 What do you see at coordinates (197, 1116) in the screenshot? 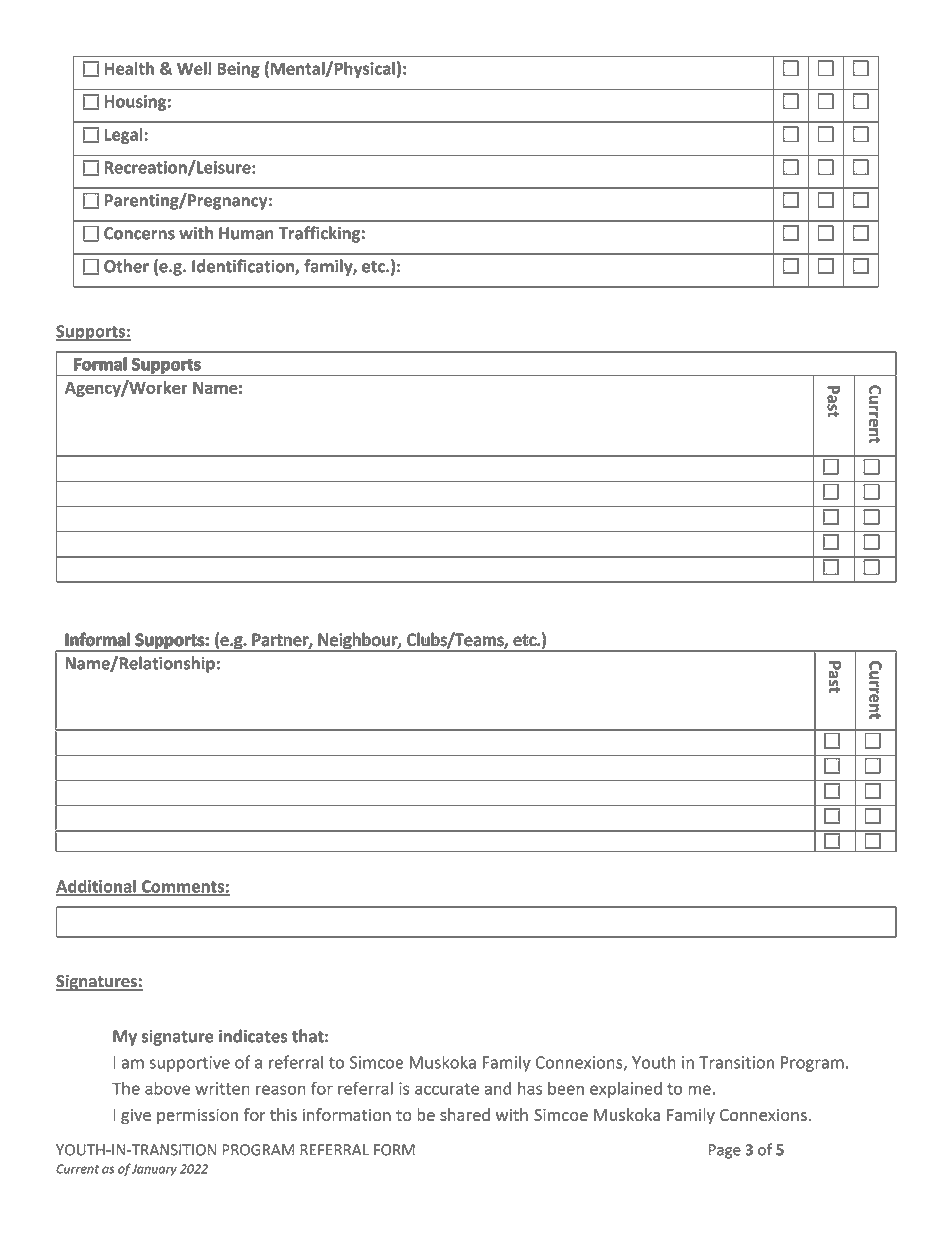
I see `permission` at bounding box center [197, 1116].
